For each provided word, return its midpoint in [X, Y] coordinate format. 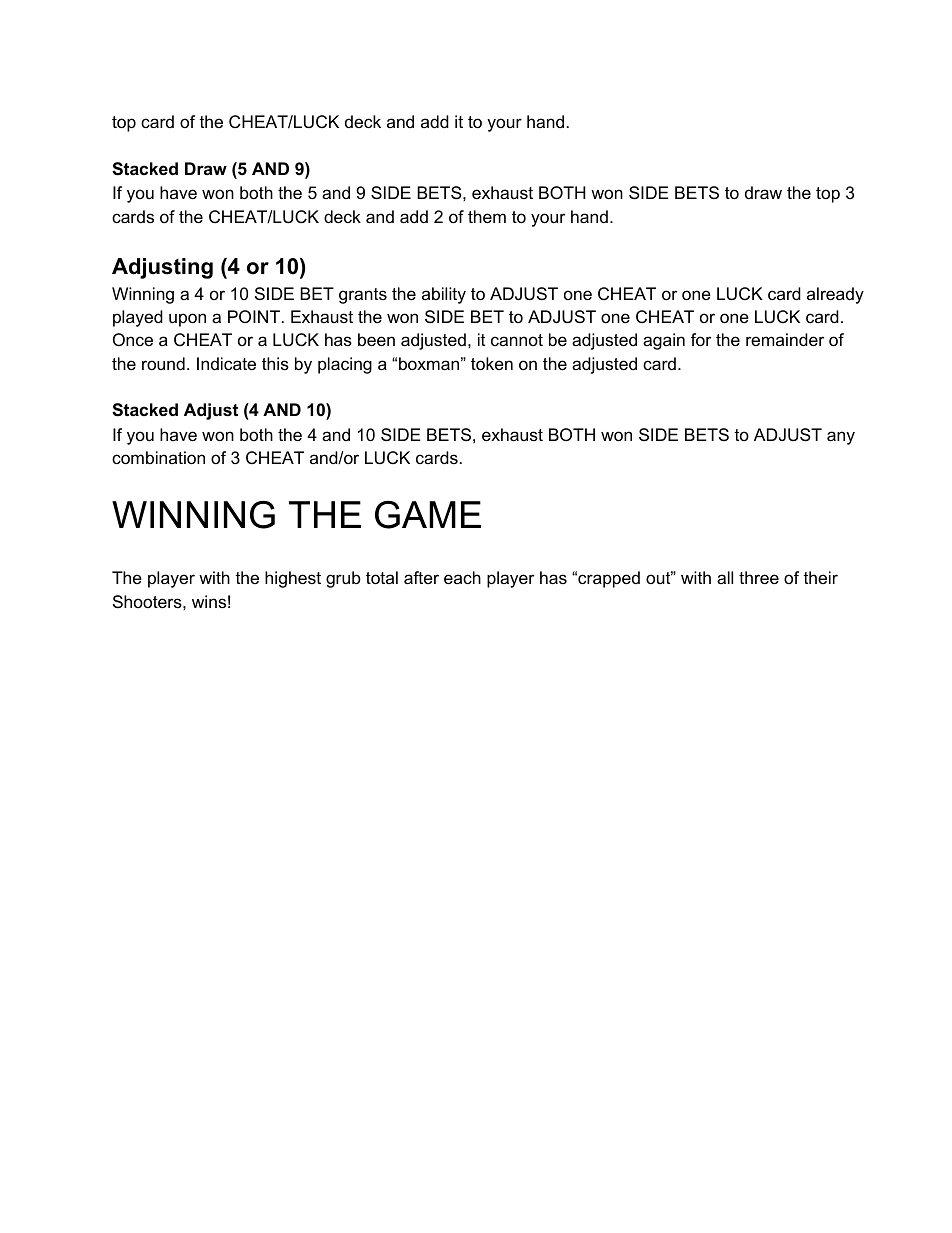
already [835, 295]
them [487, 217]
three [759, 578]
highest [293, 579]
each [462, 578]
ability [444, 295]
